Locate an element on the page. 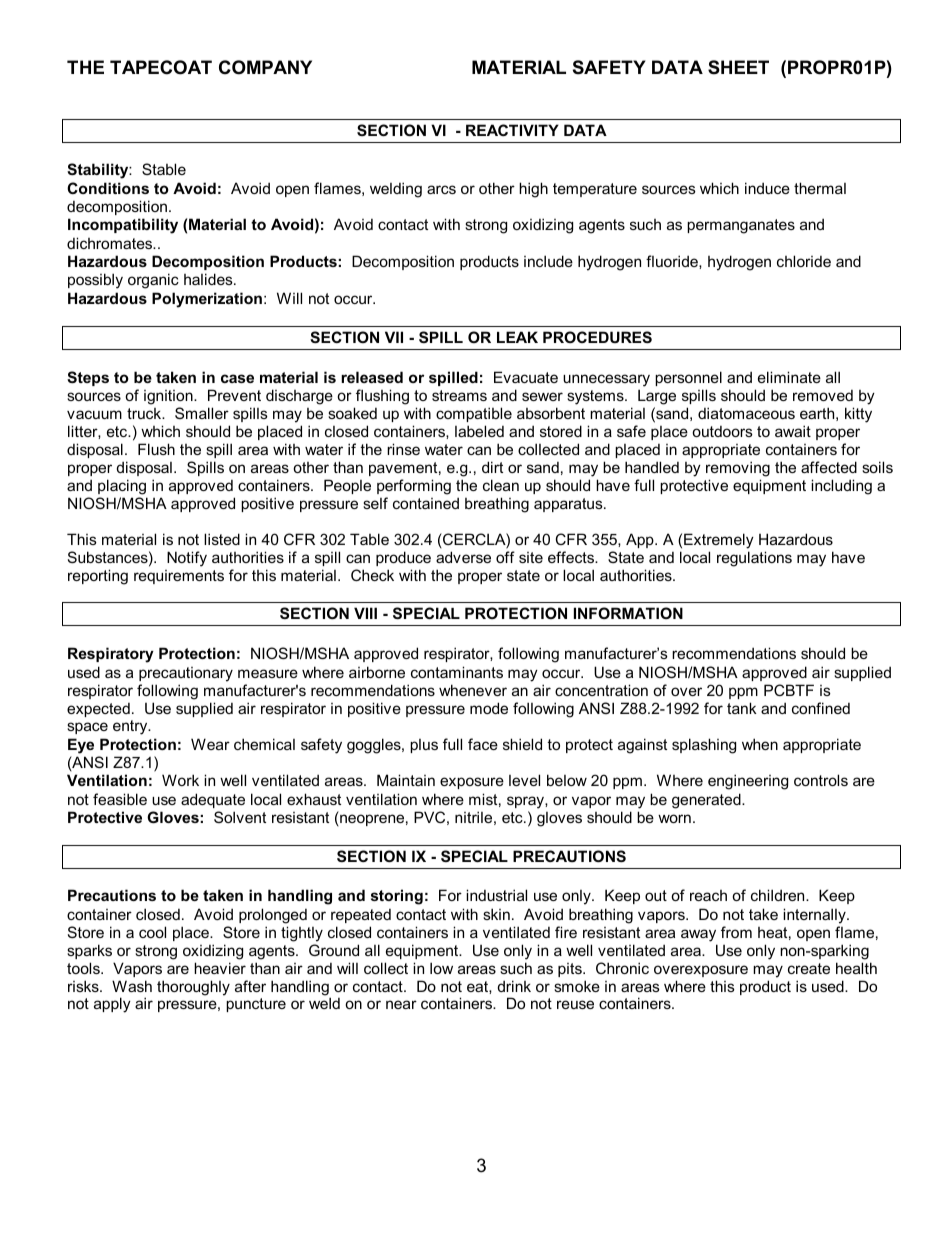 This document has width=952, height=1233. create is located at coordinates (809, 968).
